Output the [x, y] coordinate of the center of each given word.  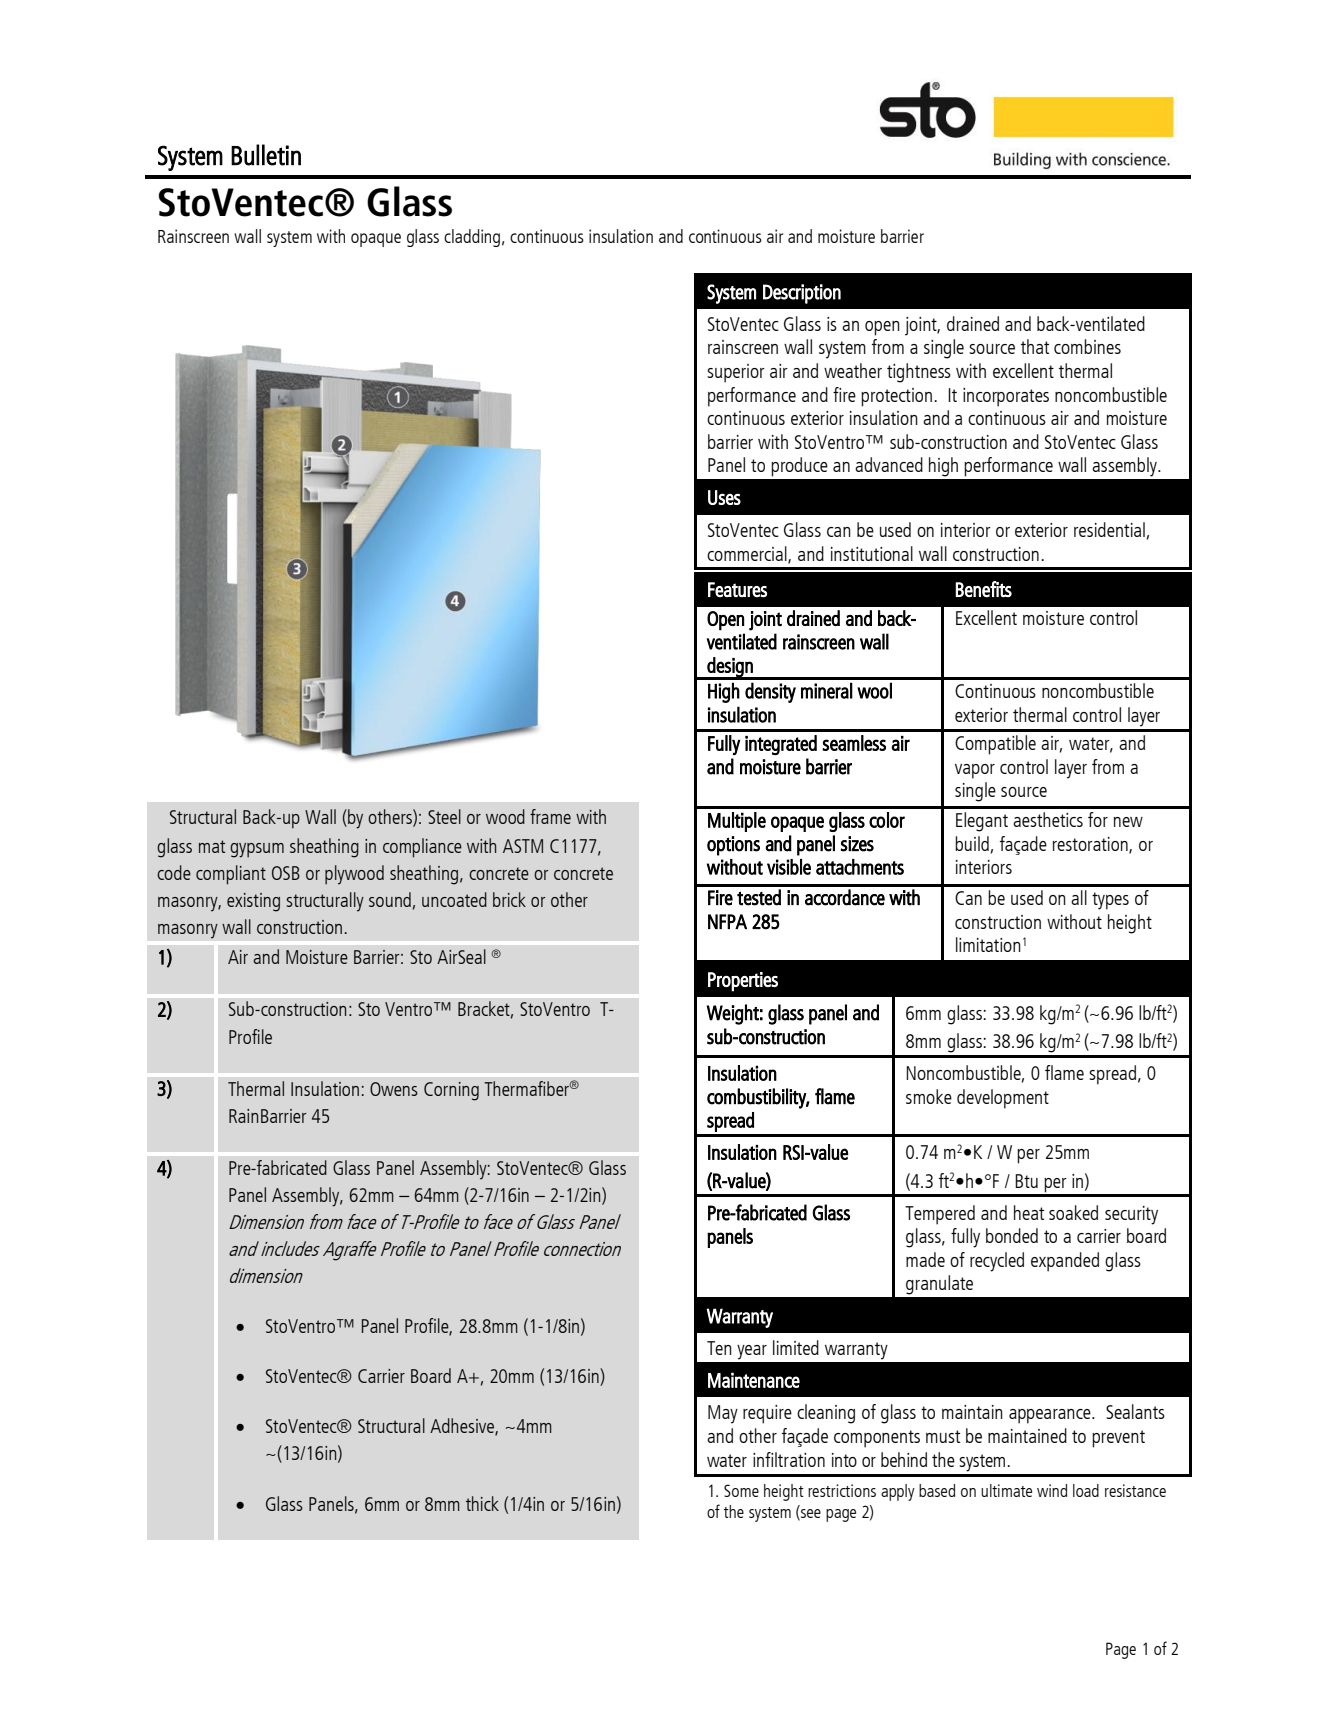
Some [741, 1490]
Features [737, 589]
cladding [472, 238]
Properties [743, 982]
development [1003, 1099]
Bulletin [266, 155]
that [1035, 346]
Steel [444, 816]
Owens [394, 1089]
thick [482, 1503]
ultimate [1006, 1490]
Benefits [983, 589]
